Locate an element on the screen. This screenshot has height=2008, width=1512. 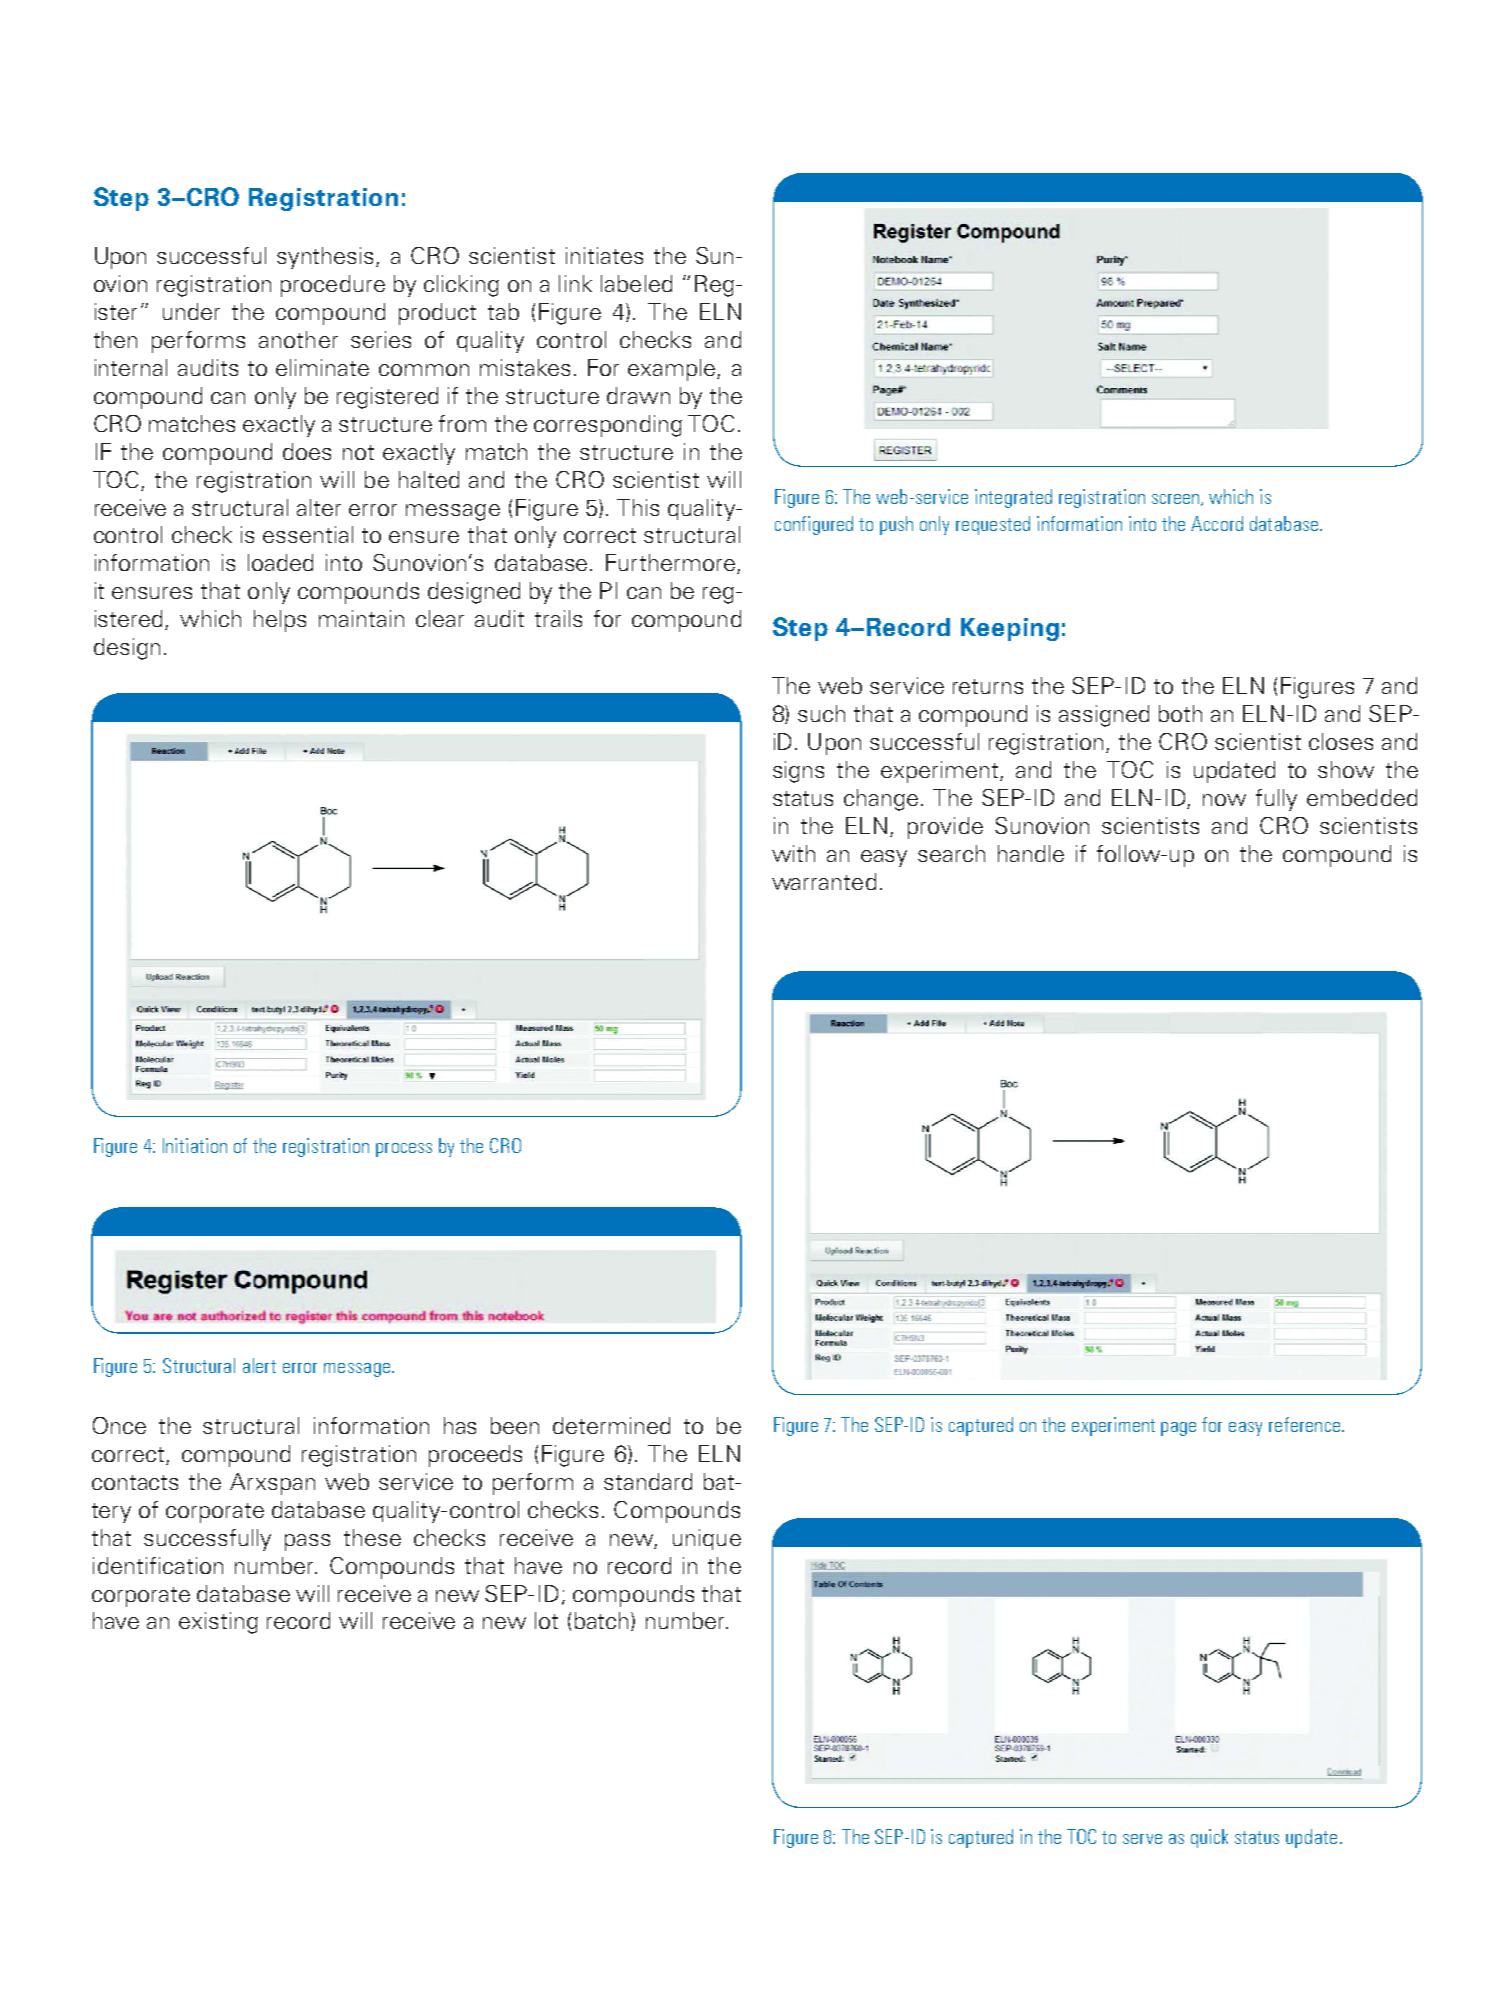
unique is located at coordinates (707, 1539).
